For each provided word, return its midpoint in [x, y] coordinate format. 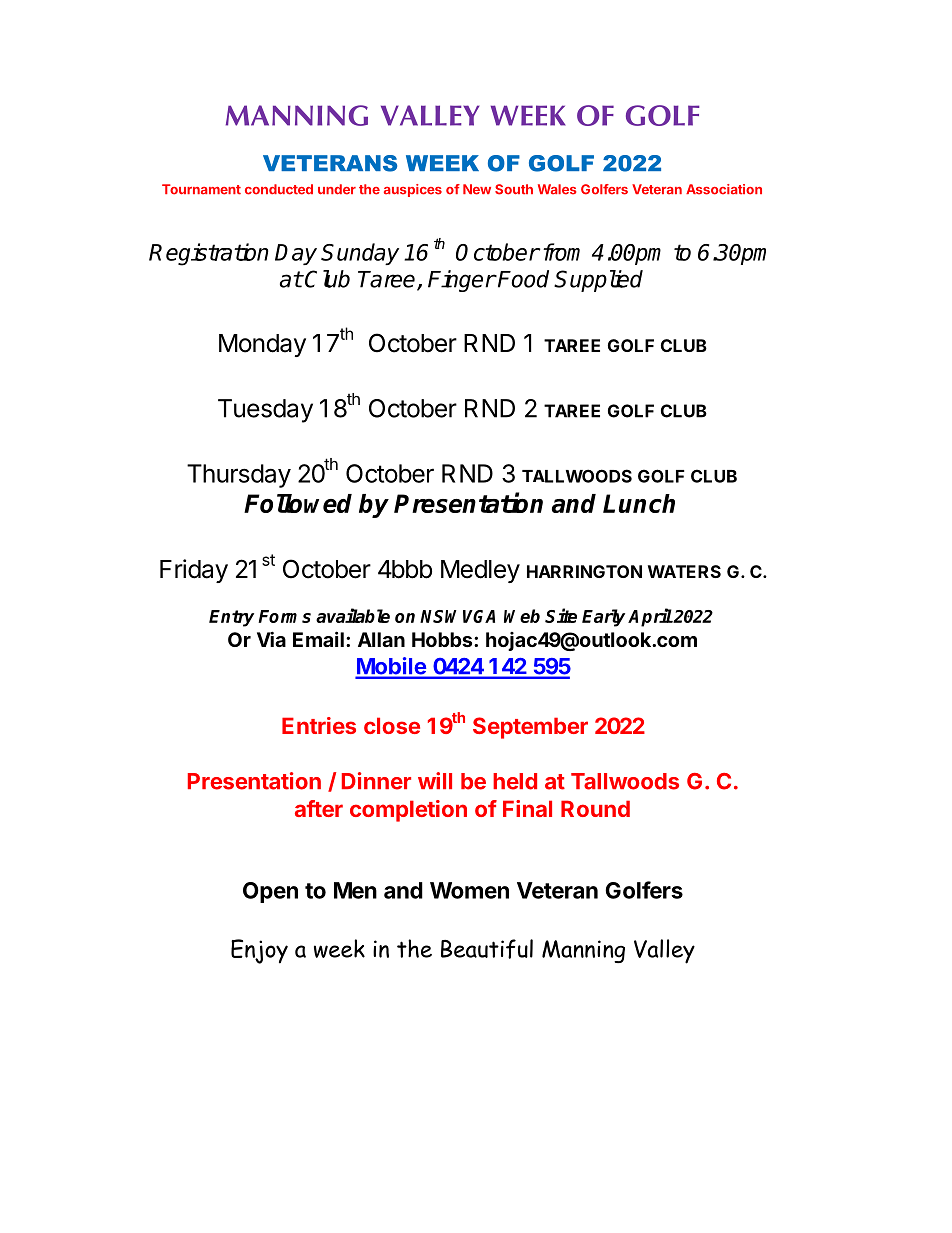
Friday [194, 571]
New [477, 189]
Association [724, 189]
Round [595, 808]
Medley [480, 571]
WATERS [684, 571]
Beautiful [487, 949]
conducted [279, 189]
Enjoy [259, 951]
